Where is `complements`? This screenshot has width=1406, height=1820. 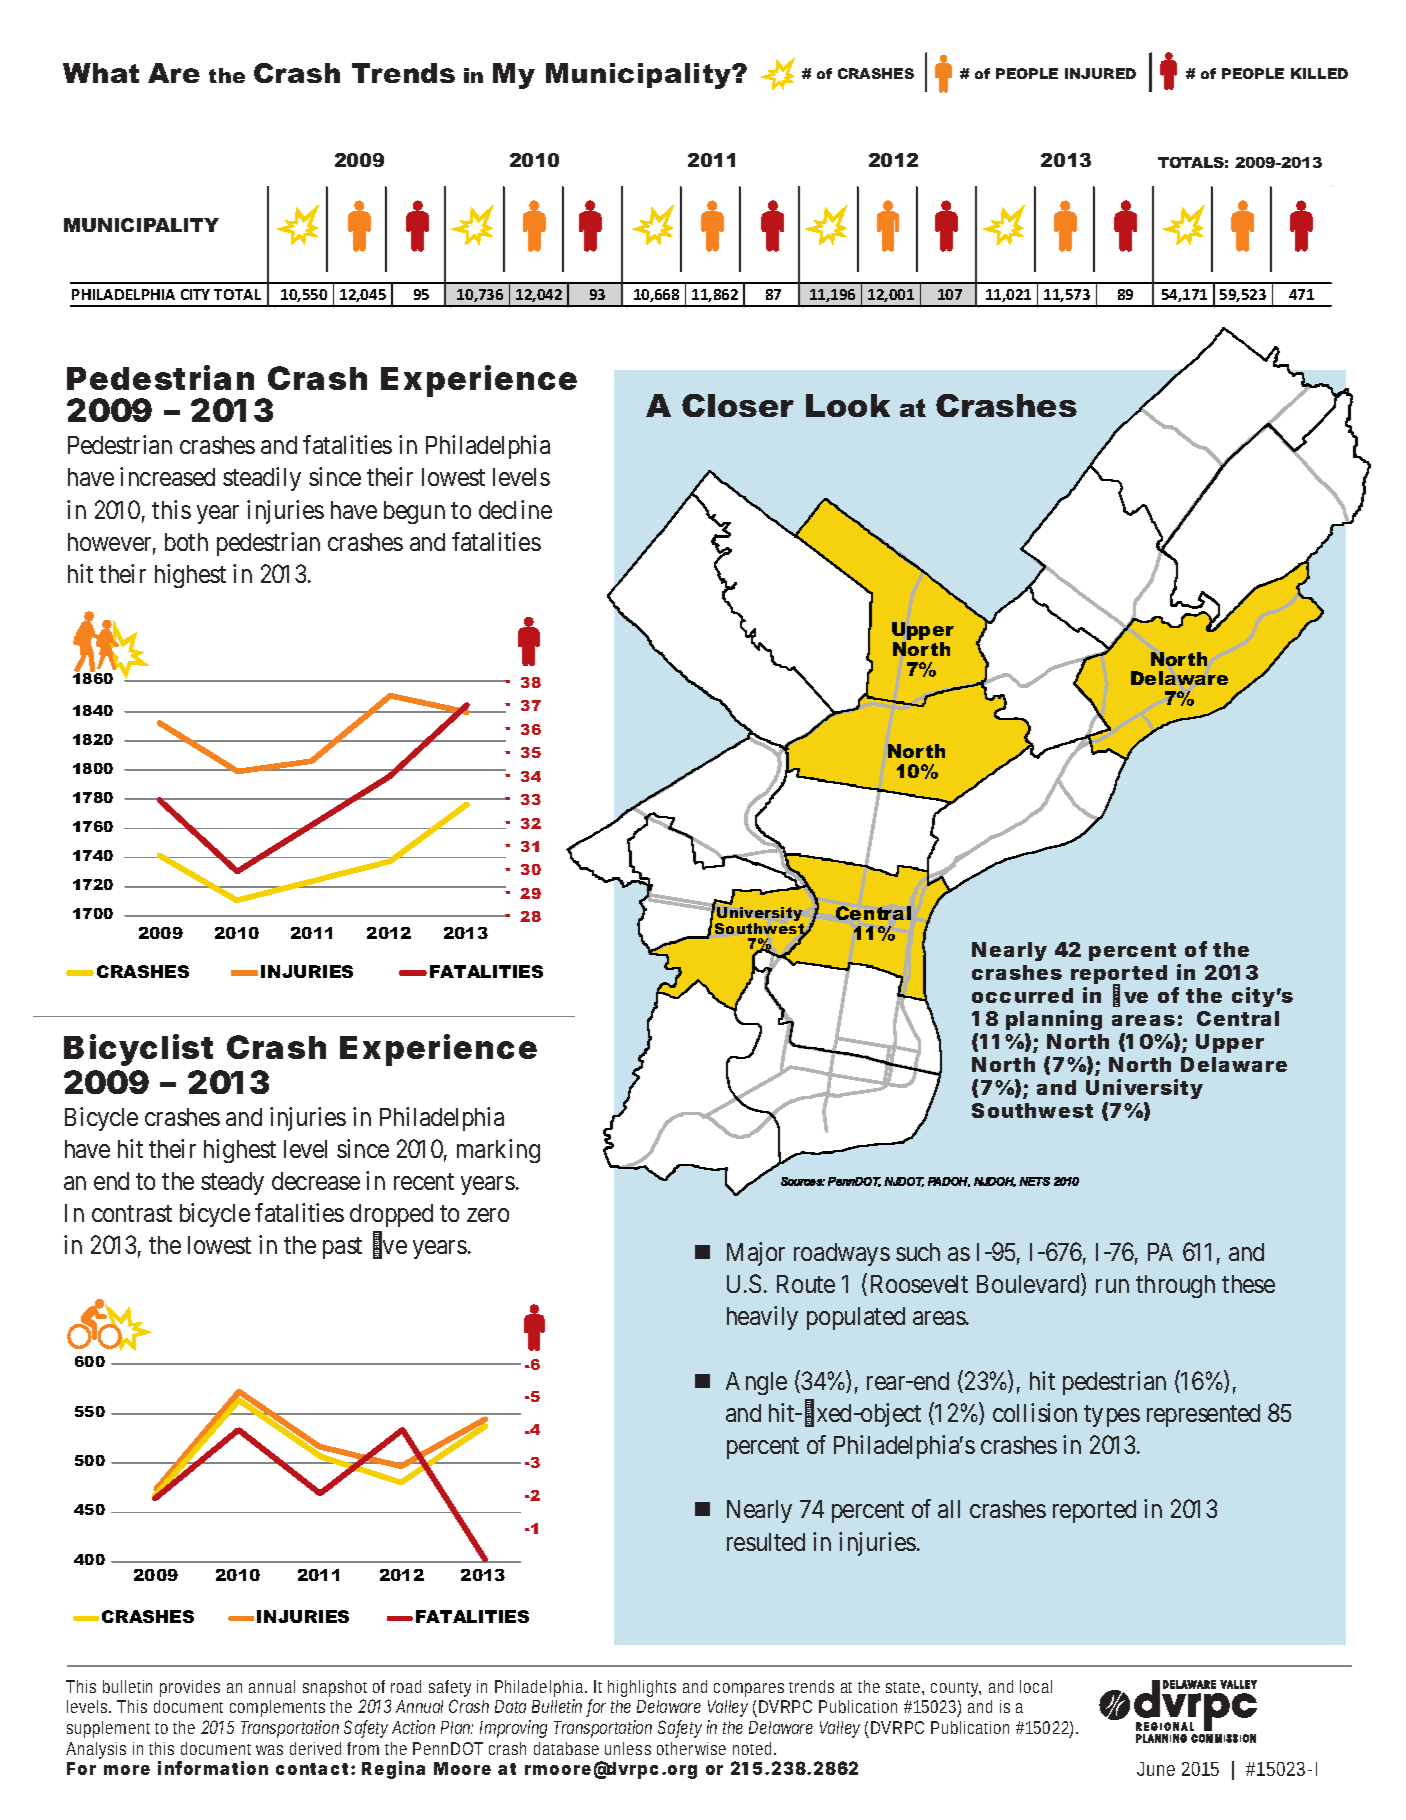 complements is located at coordinates (277, 1708).
